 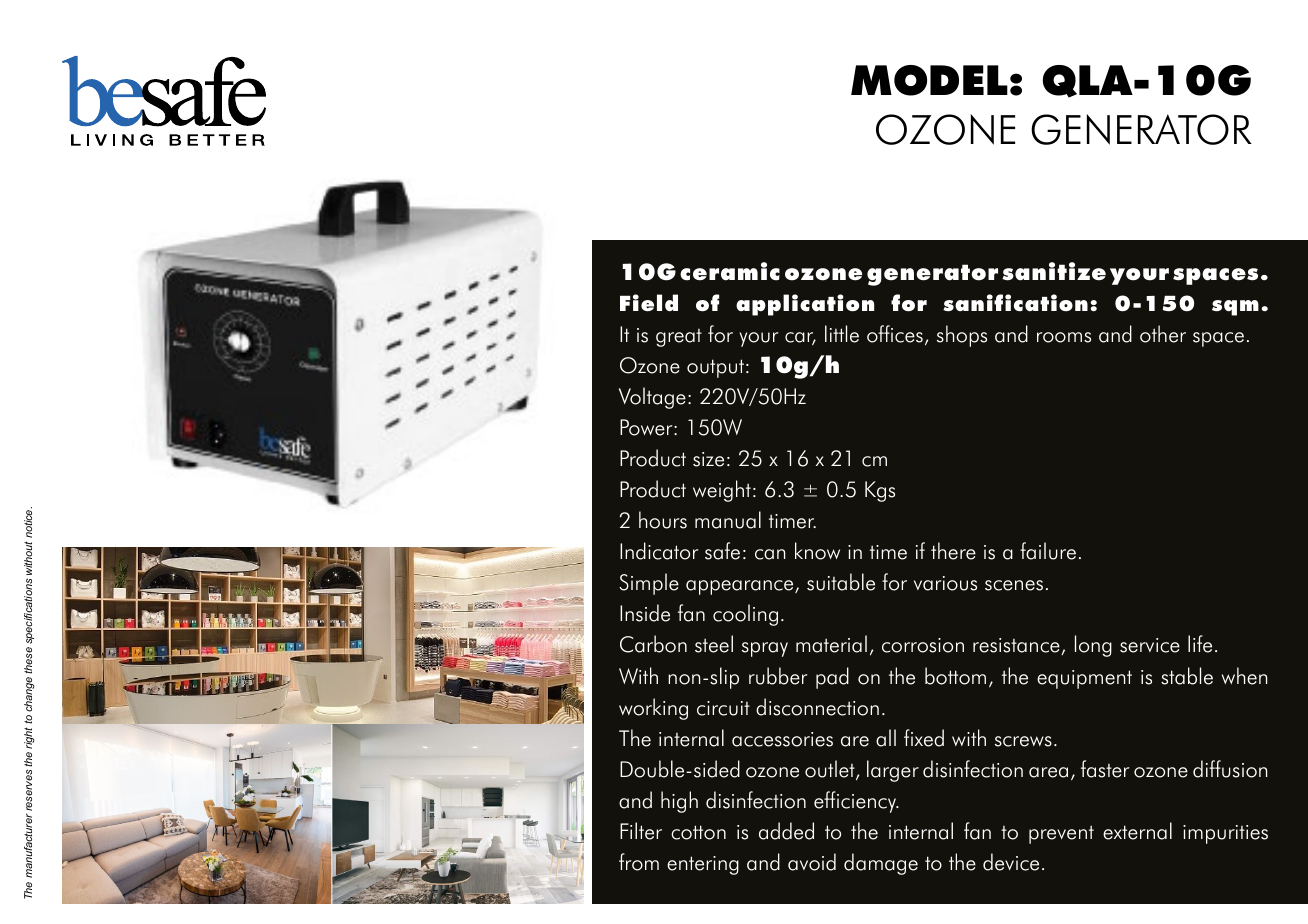 I want to click on sanitize, so click(x=1054, y=271).
